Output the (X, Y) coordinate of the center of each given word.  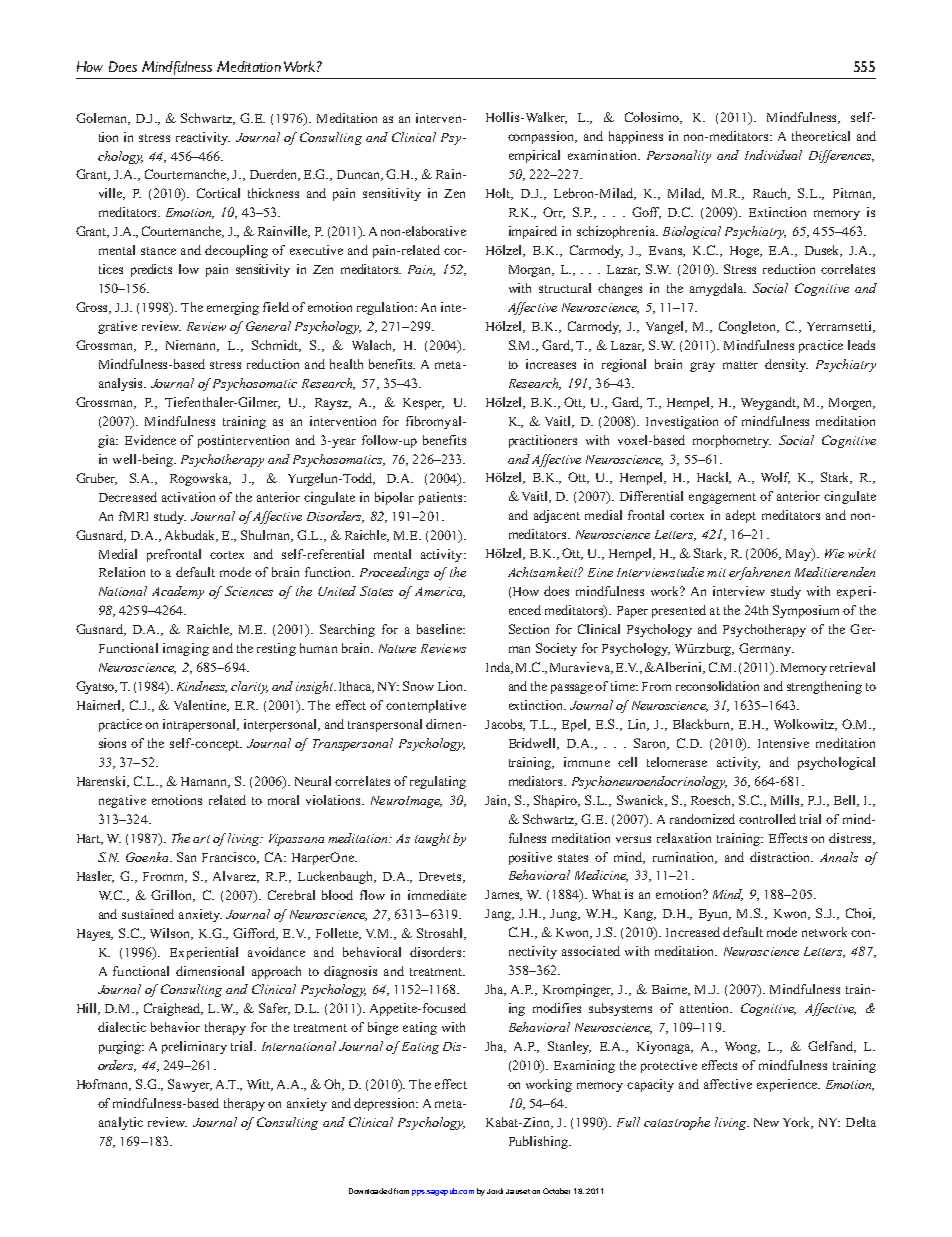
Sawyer (190, 1085)
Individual (773, 155)
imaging (186, 649)
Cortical (218, 193)
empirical (534, 156)
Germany (766, 649)
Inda (499, 668)
